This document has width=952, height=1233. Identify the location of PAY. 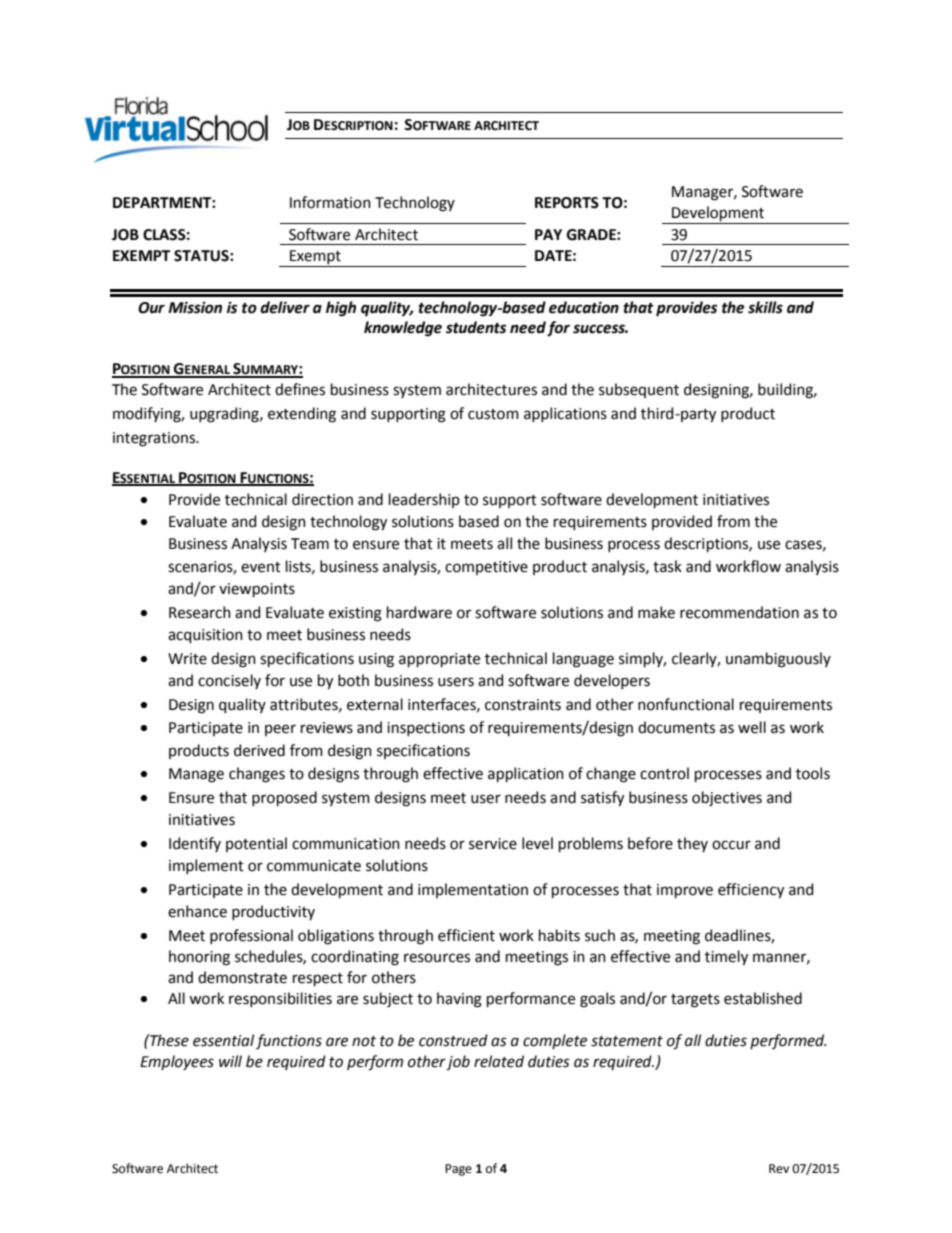
(548, 234).
